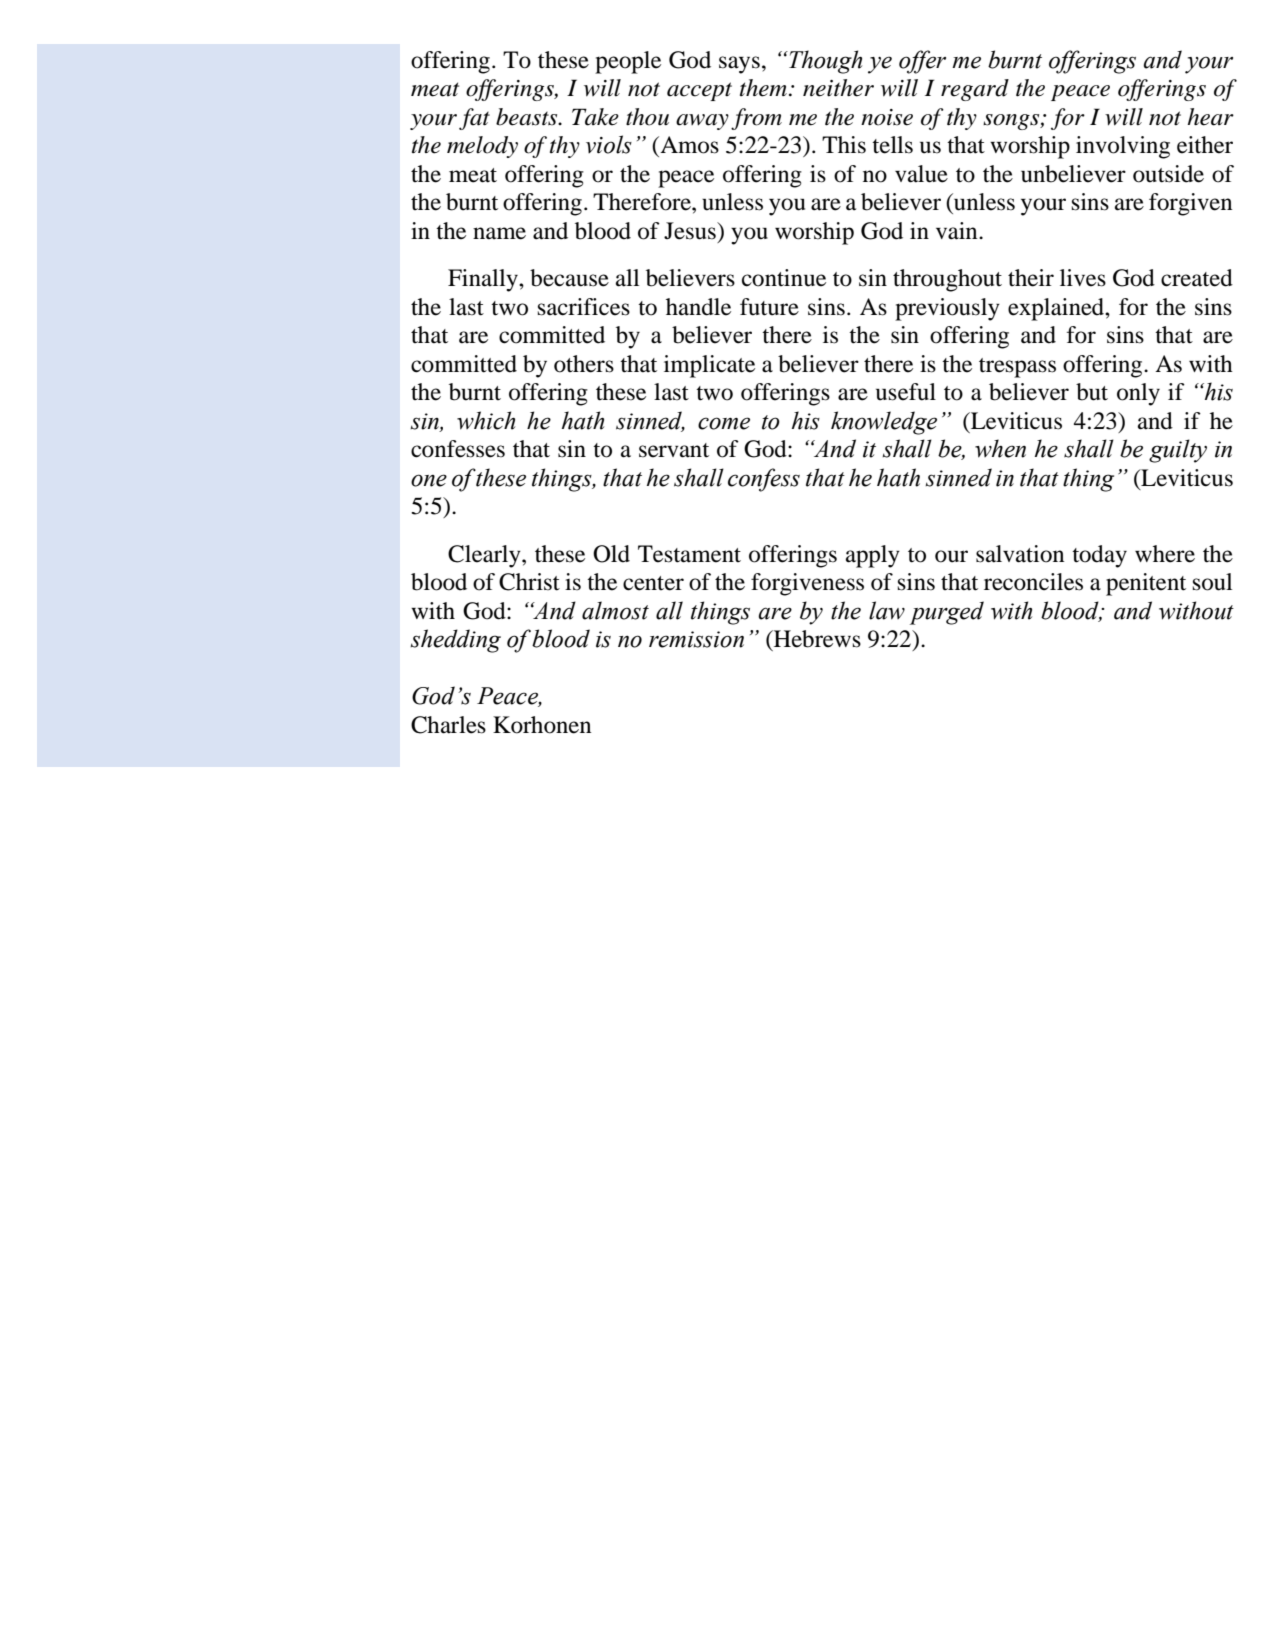 Image resolution: width=1265 pixels, height=1636 pixels. What do you see at coordinates (816, 639) in the screenshot?
I see `Hebrews` at bounding box center [816, 639].
